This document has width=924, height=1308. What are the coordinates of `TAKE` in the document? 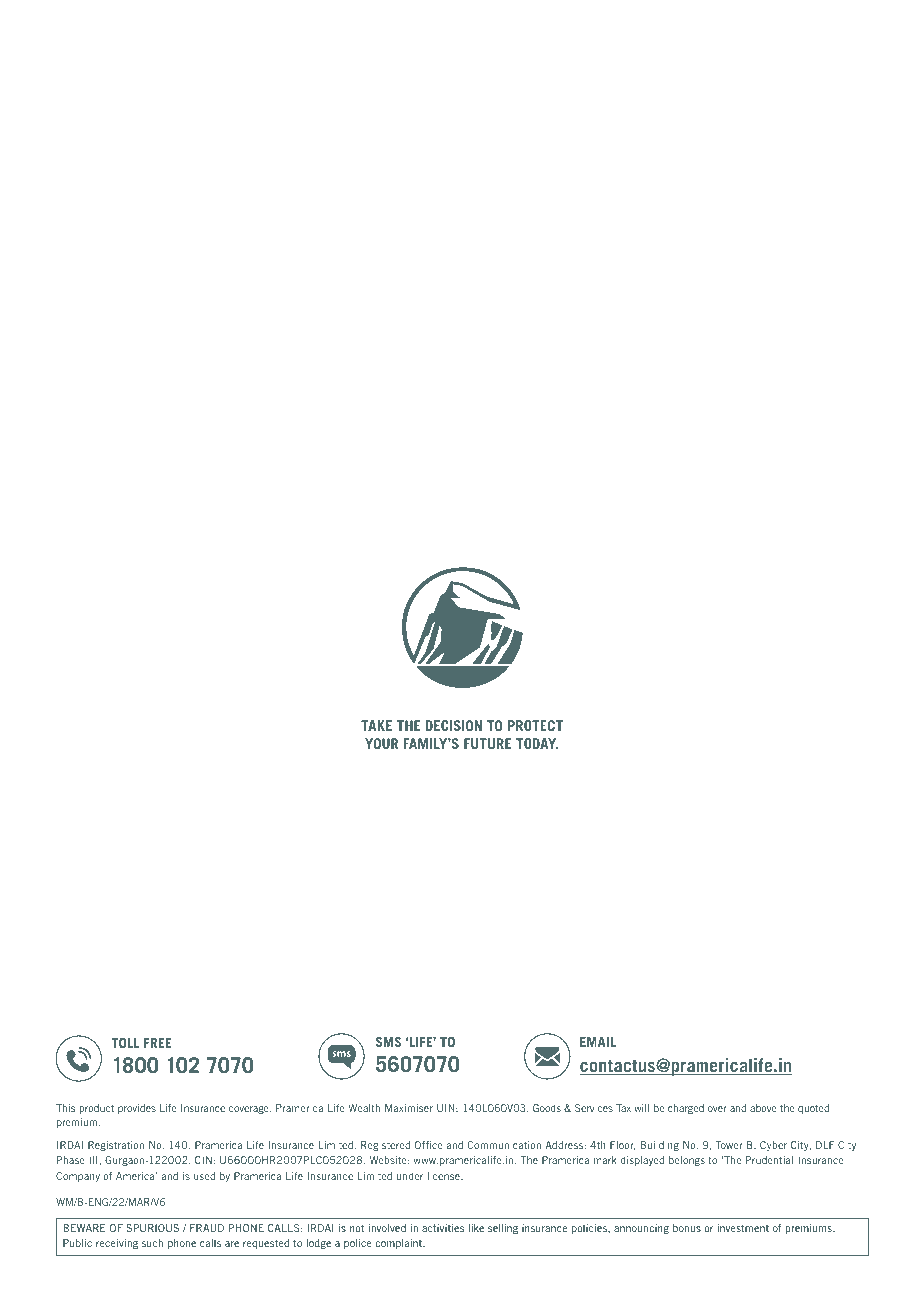 It's located at (376, 725).
